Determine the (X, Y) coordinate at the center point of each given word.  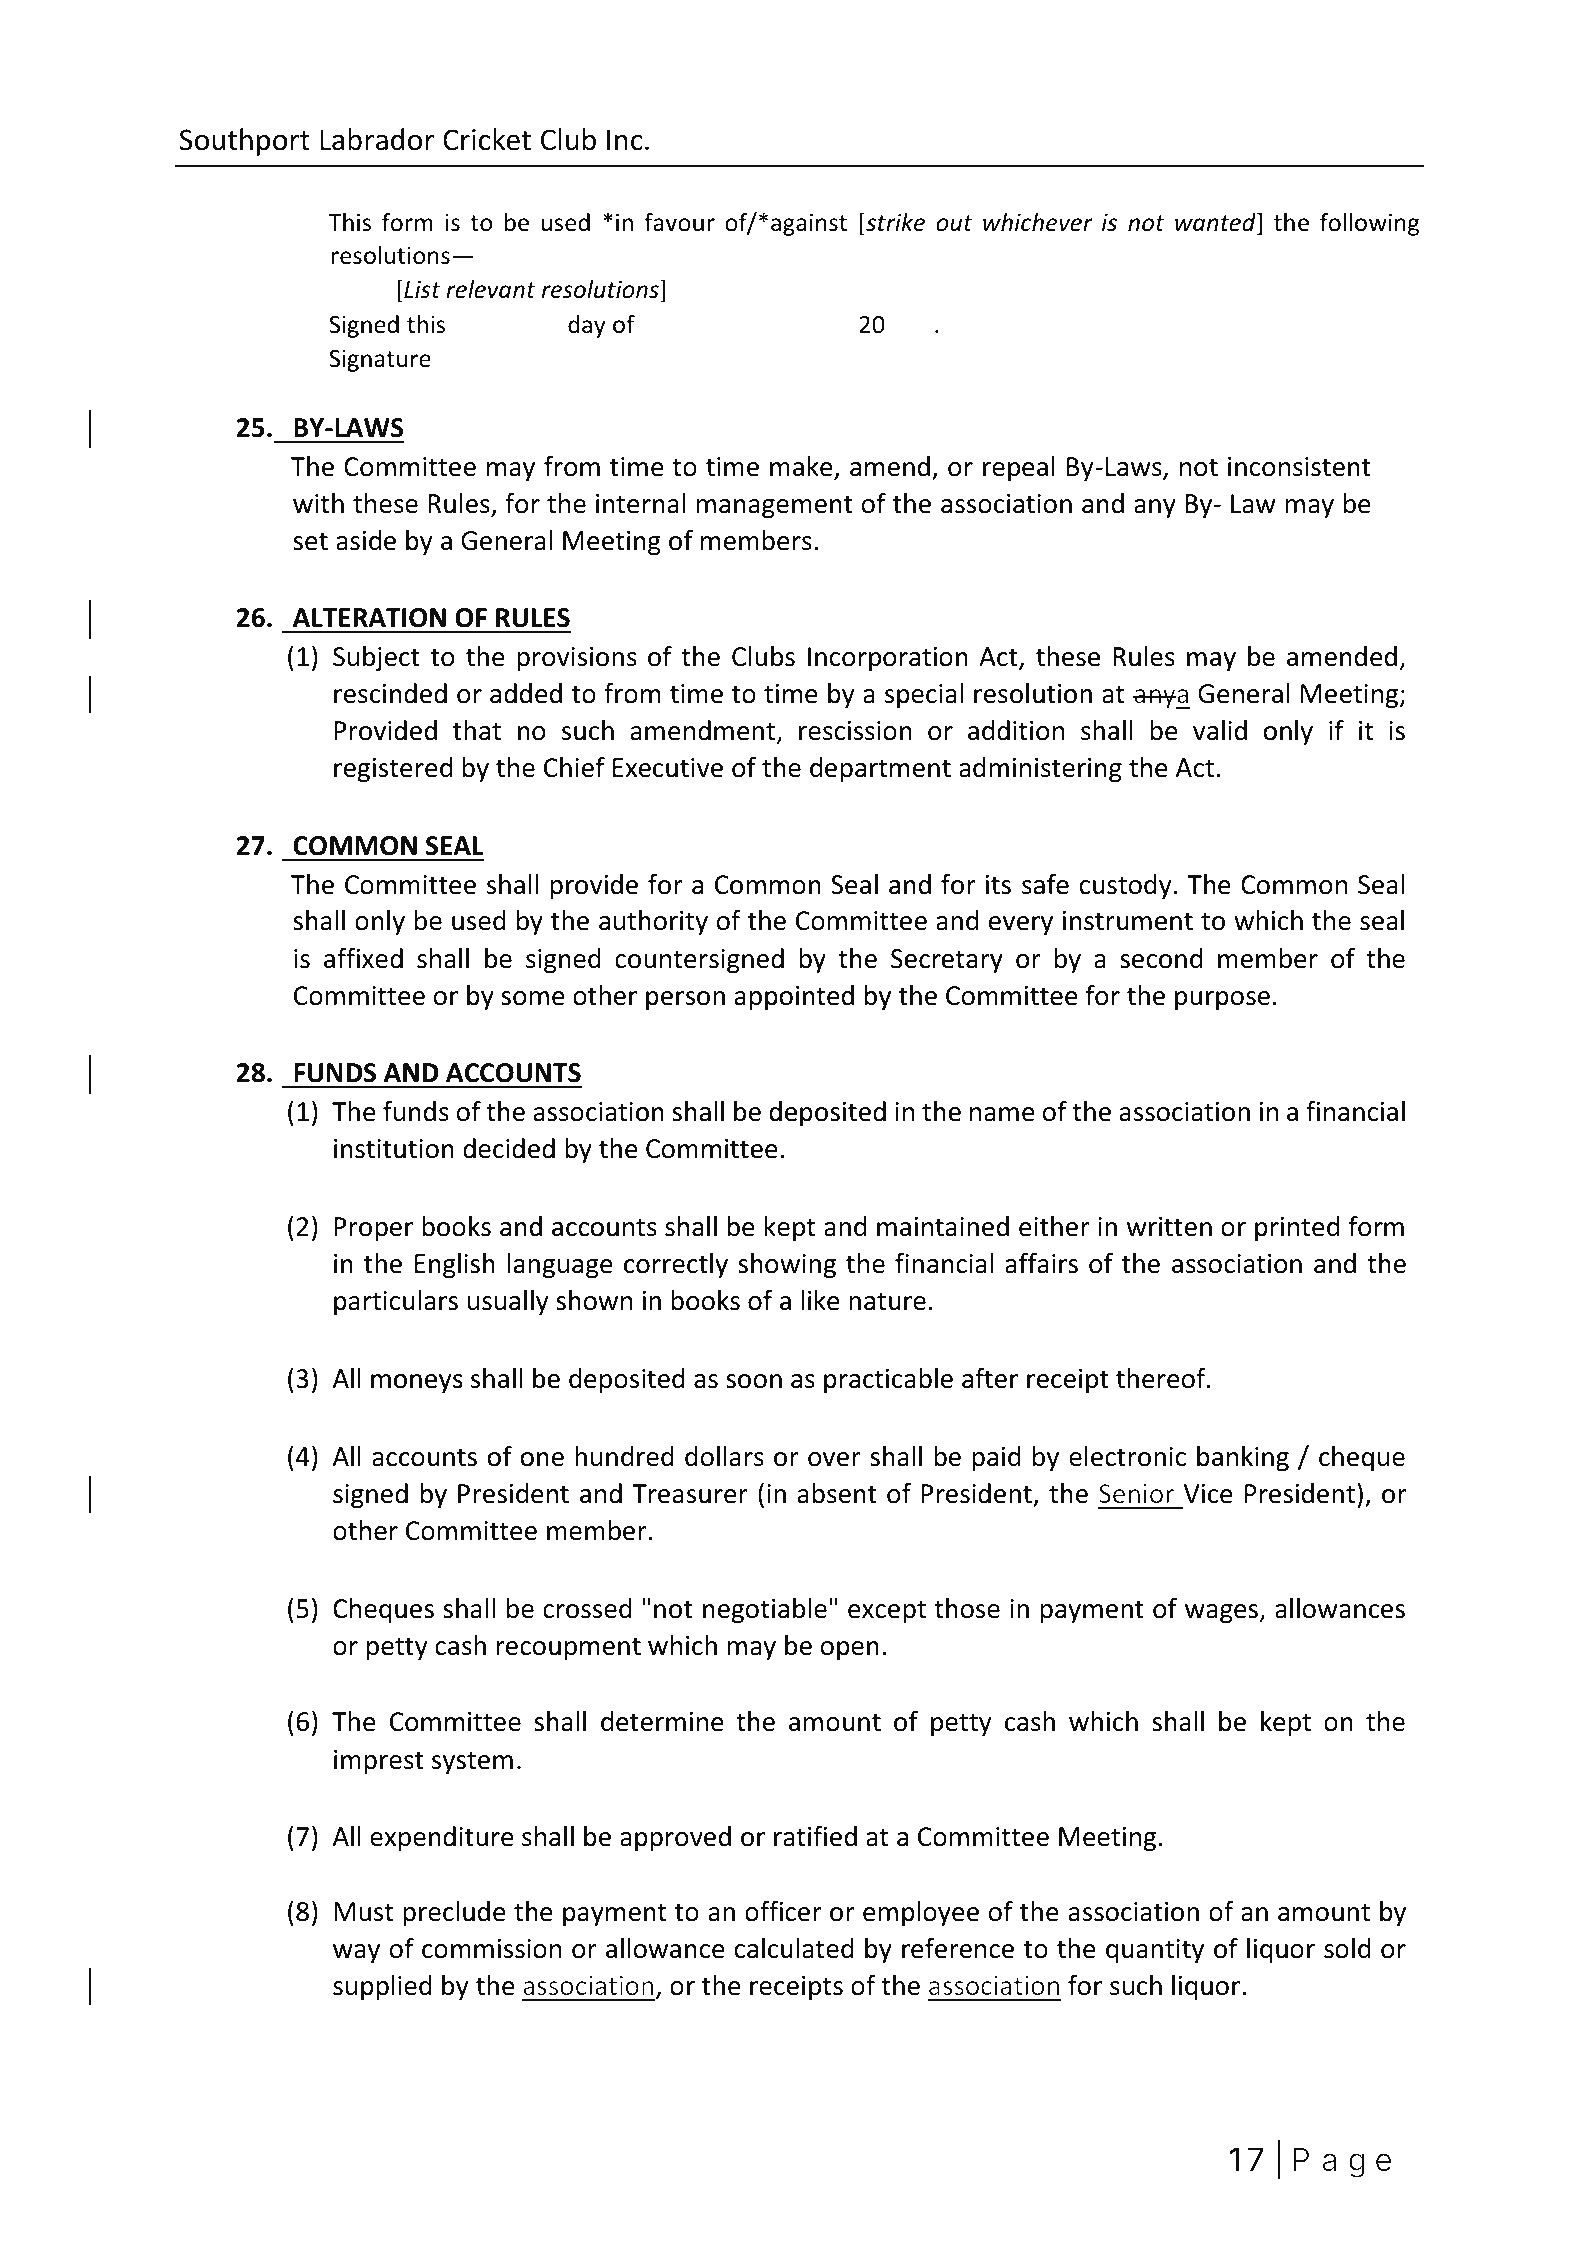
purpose (1222, 1001)
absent (837, 1493)
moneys (417, 1383)
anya (1161, 699)
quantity (1155, 1951)
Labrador (377, 139)
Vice (1208, 1494)
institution (394, 1149)
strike (894, 222)
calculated (794, 1948)
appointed (794, 998)
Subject (376, 659)
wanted (1216, 223)
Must (363, 1912)
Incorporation (888, 659)
